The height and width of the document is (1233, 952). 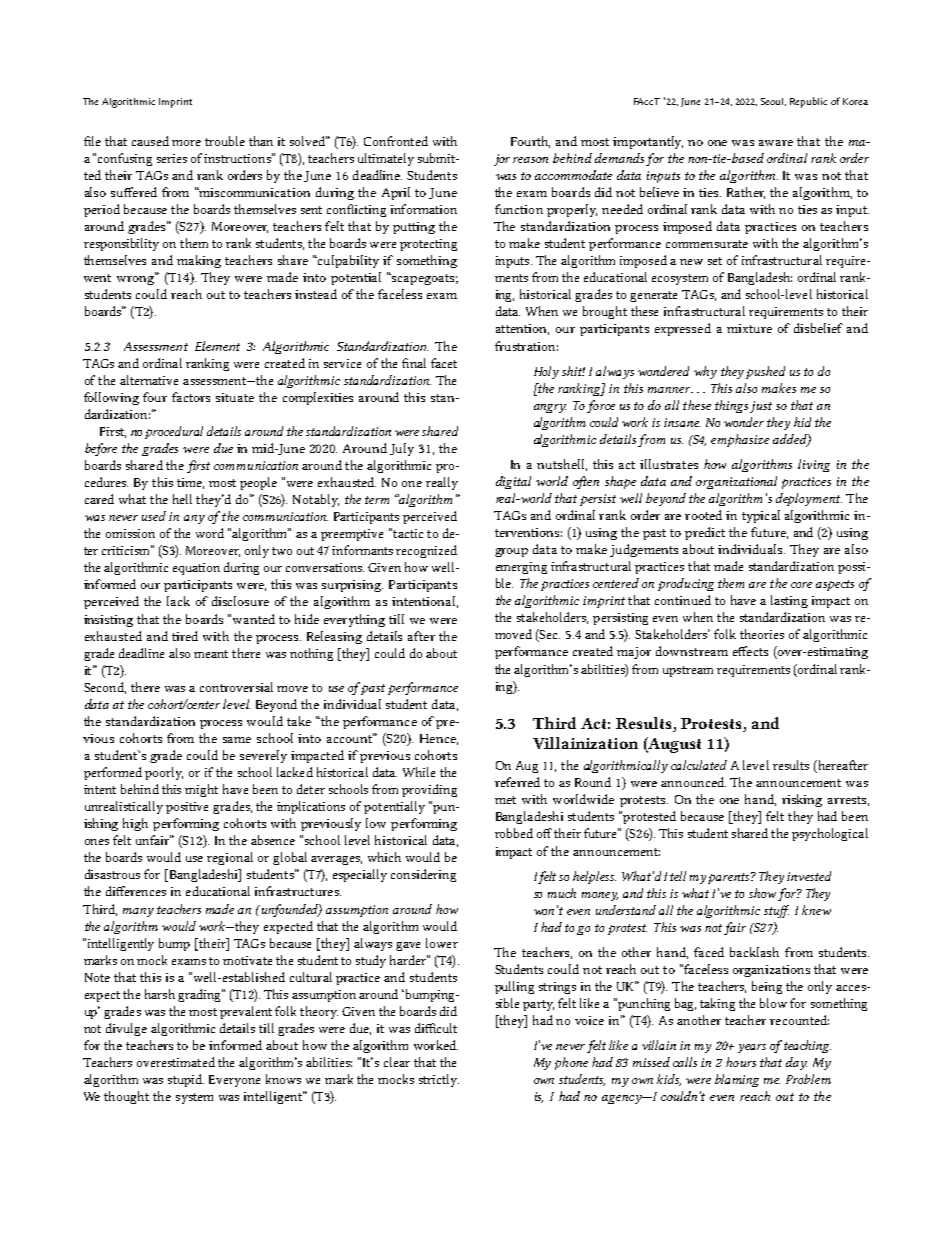 I want to click on procedural, so click(x=174, y=432).
